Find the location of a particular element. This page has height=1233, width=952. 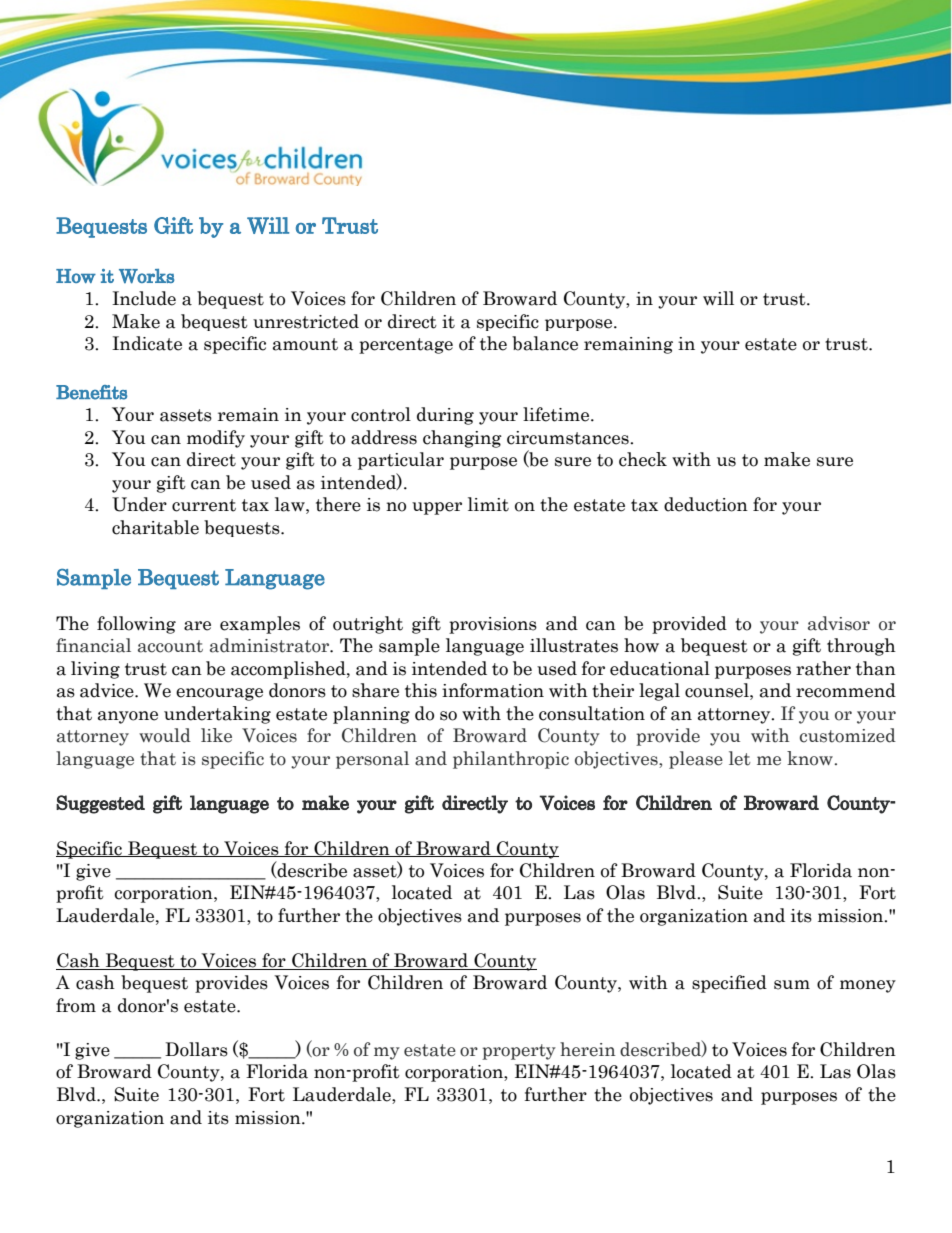

balance is located at coordinates (545, 343).
